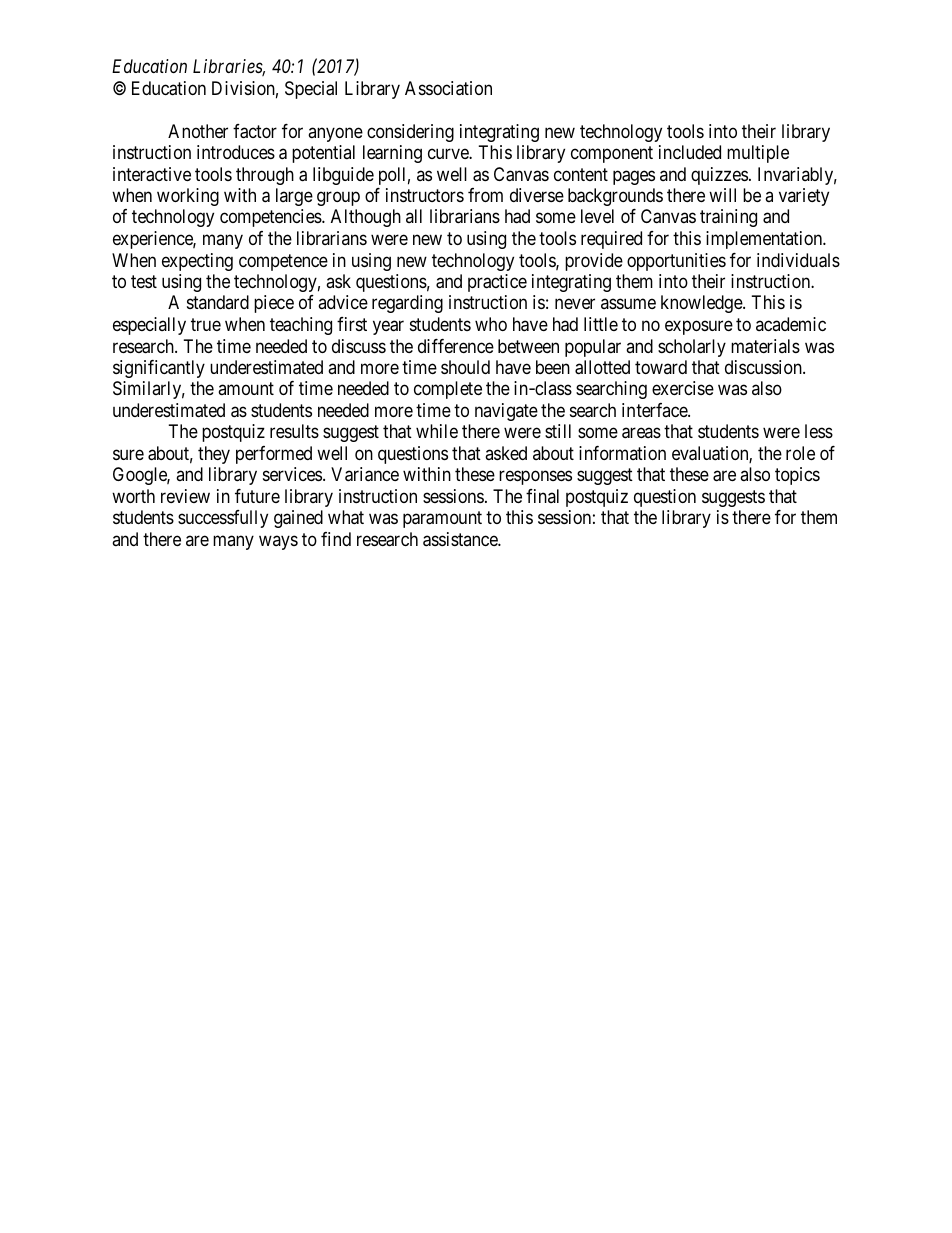 The height and width of the screenshot is (1233, 952). I want to click on successfully, so click(223, 519).
